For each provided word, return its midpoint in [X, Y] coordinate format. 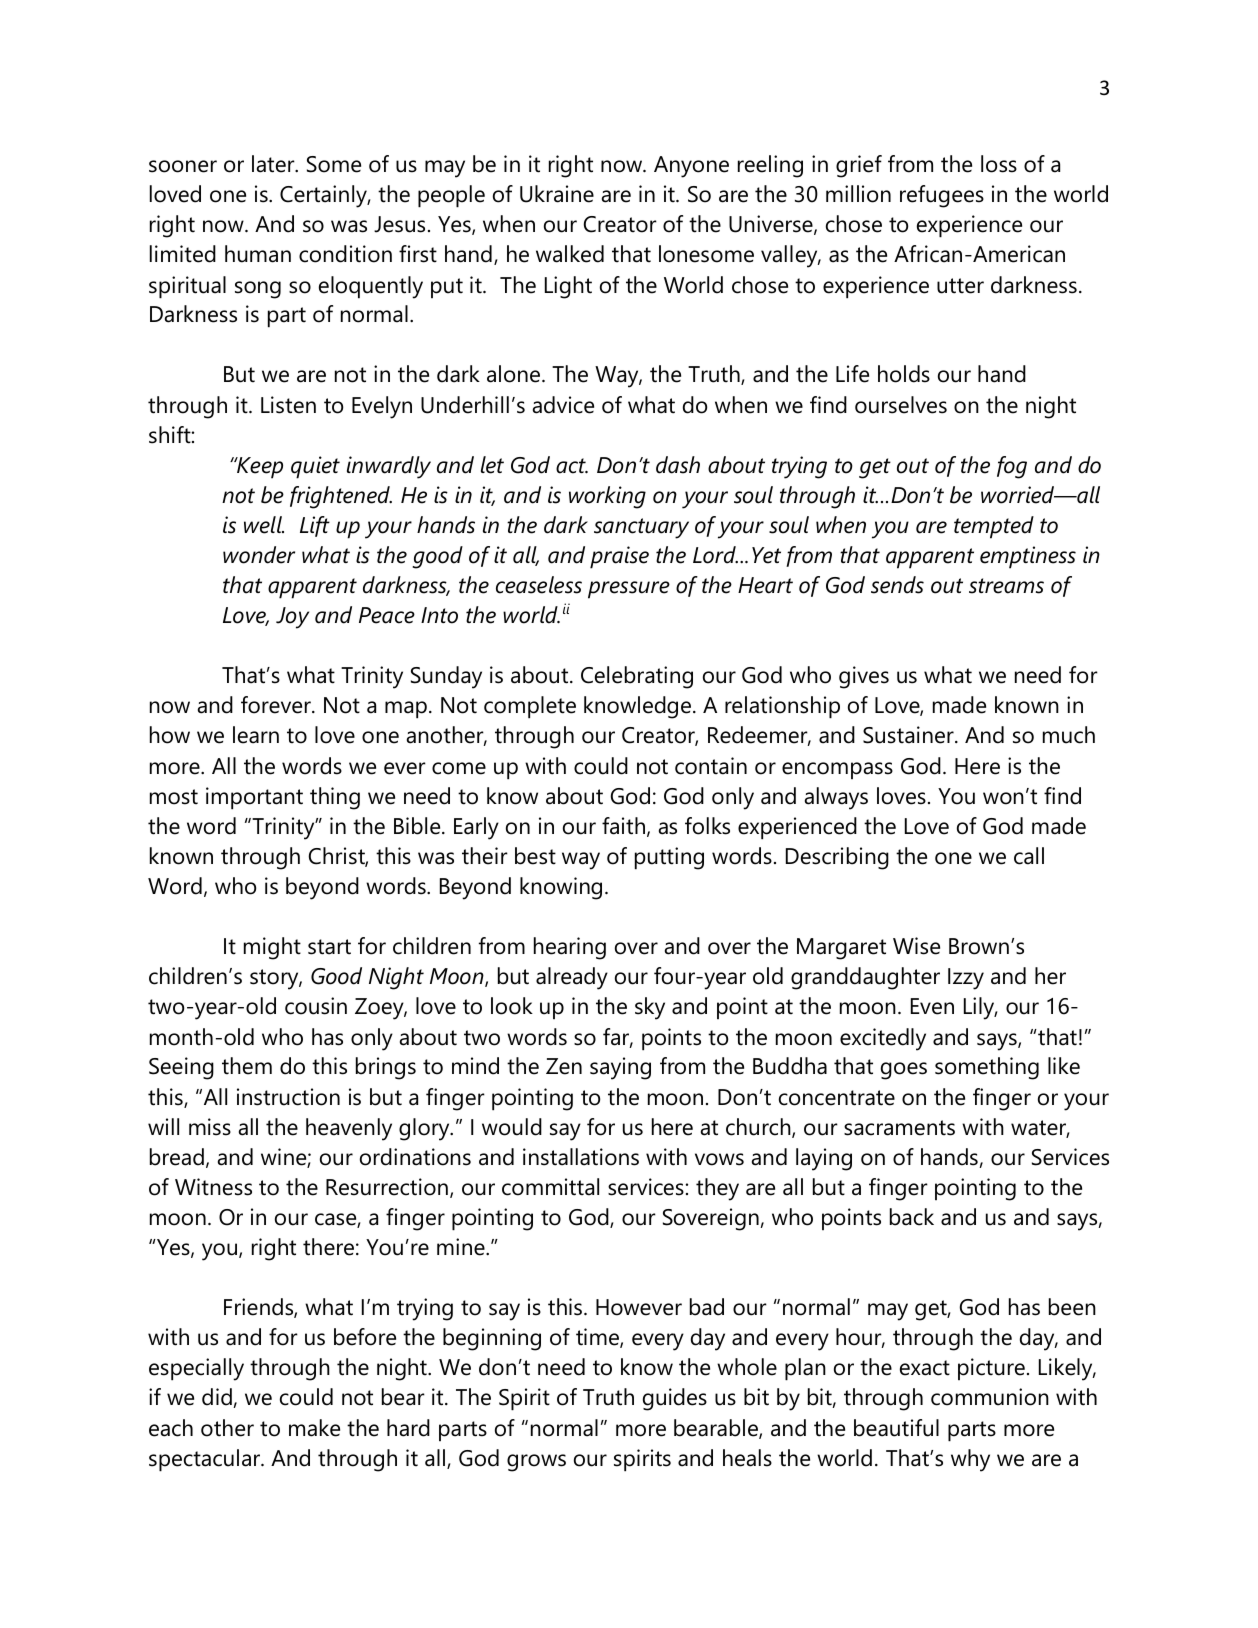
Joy [292, 618]
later [274, 164]
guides [675, 1399]
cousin [316, 1006]
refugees [942, 196]
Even [932, 1006]
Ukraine [557, 194]
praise [619, 557]
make [314, 1428]
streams [1006, 586]
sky [650, 1008]
